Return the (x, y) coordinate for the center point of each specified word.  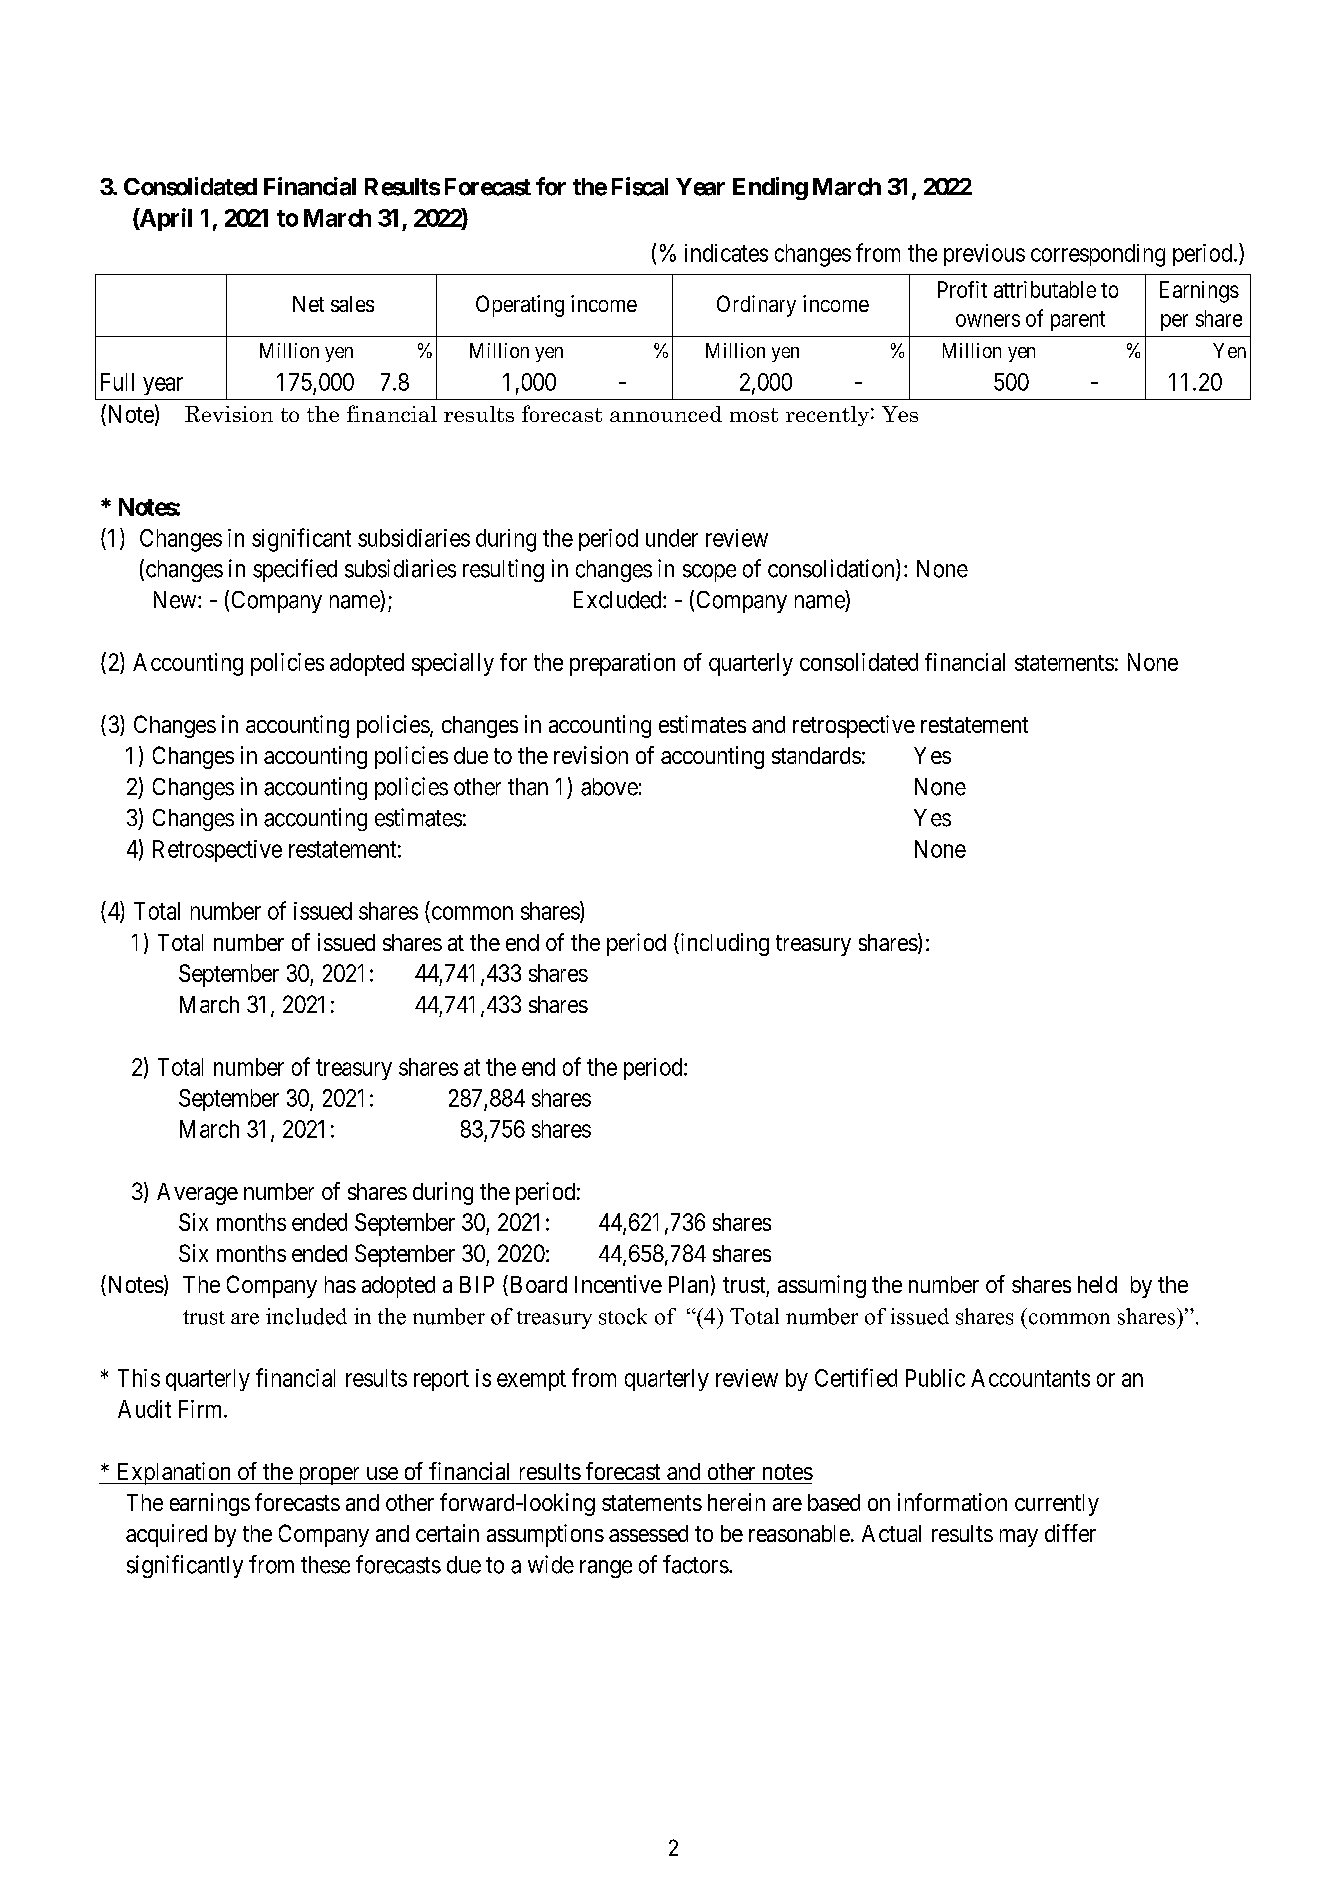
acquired (166, 1535)
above (609, 787)
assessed (648, 1533)
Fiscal (640, 186)
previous (984, 255)
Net (308, 304)
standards (816, 755)
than (528, 787)
